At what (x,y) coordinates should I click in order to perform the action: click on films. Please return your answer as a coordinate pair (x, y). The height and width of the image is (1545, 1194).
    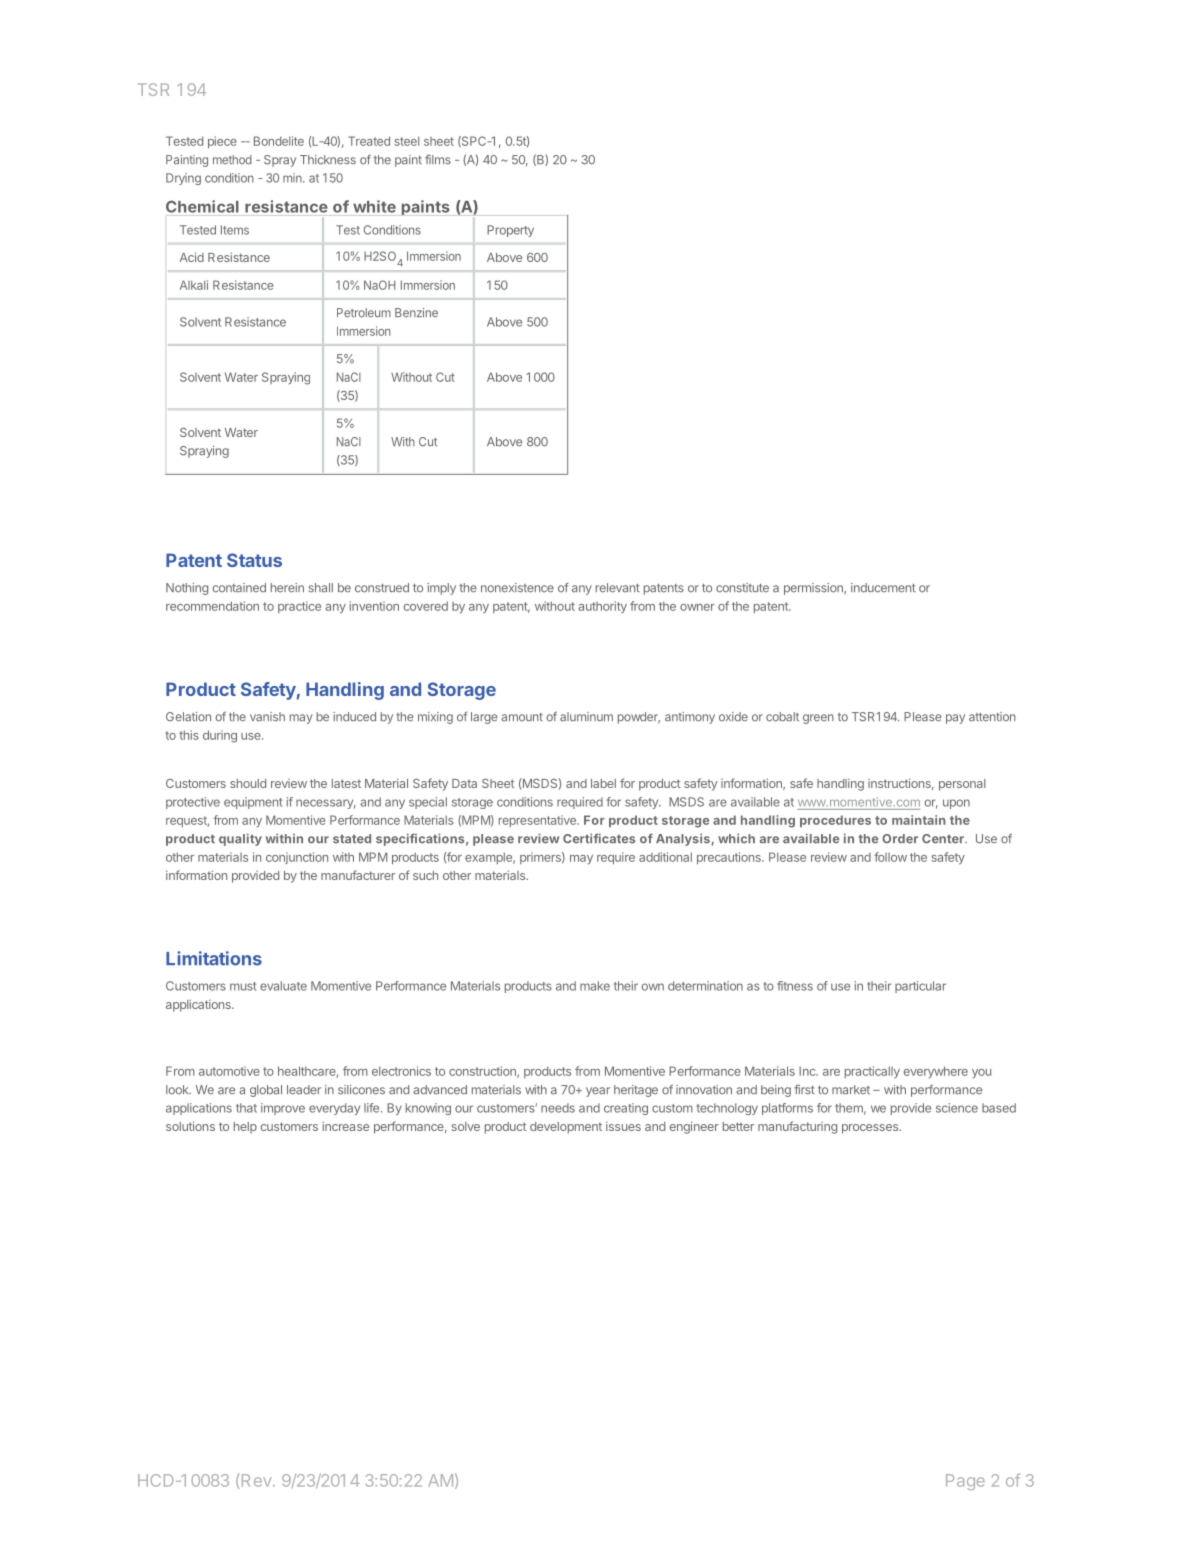
    Looking at the image, I should click on (438, 159).
